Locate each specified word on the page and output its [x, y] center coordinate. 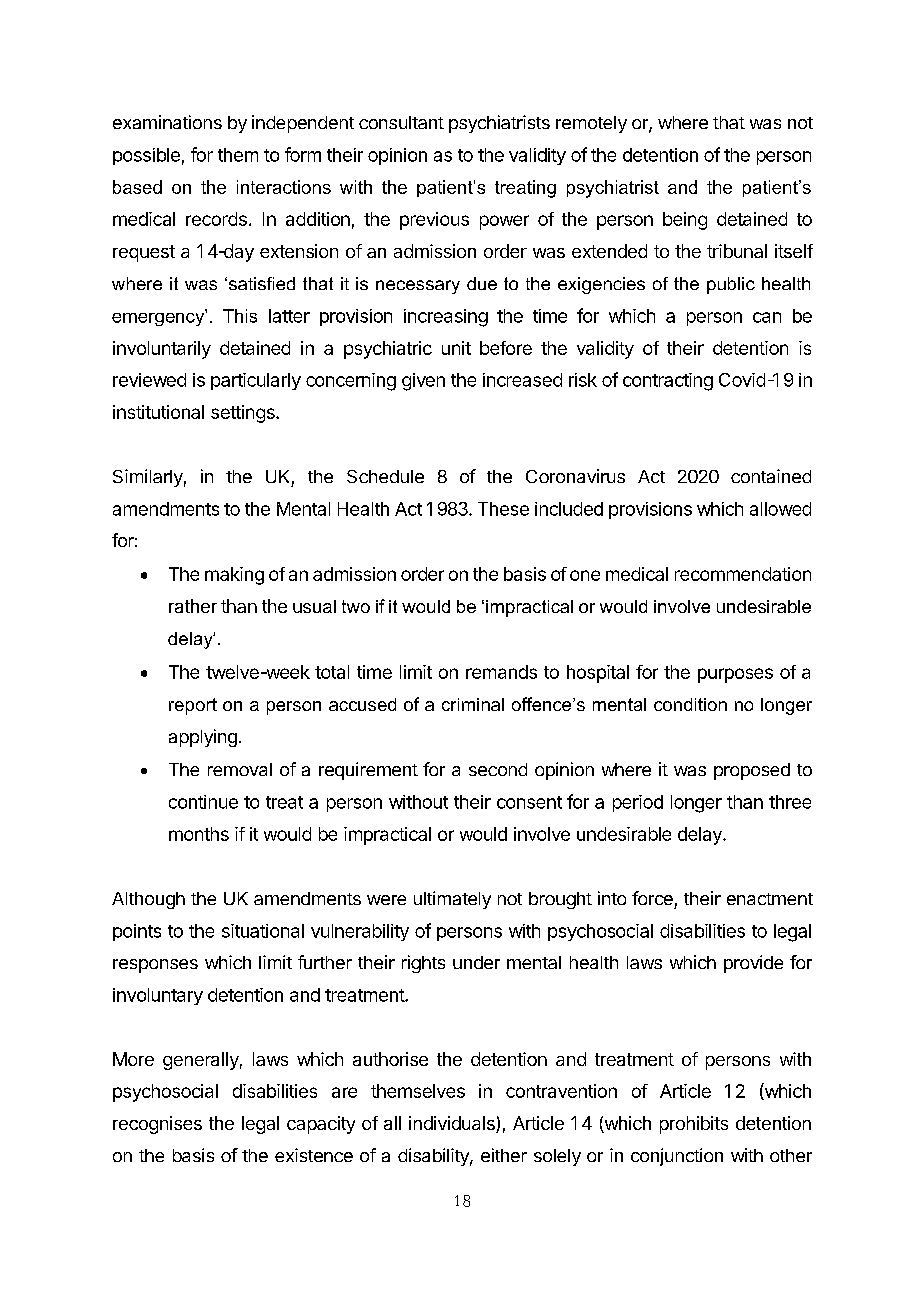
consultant [401, 122]
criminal [473, 704]
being [685, 221]
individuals [453, 1124]
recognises [157, 1125]
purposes [735, 675]
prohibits [694, 1125]
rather [193, 606]
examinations [167, 122]
